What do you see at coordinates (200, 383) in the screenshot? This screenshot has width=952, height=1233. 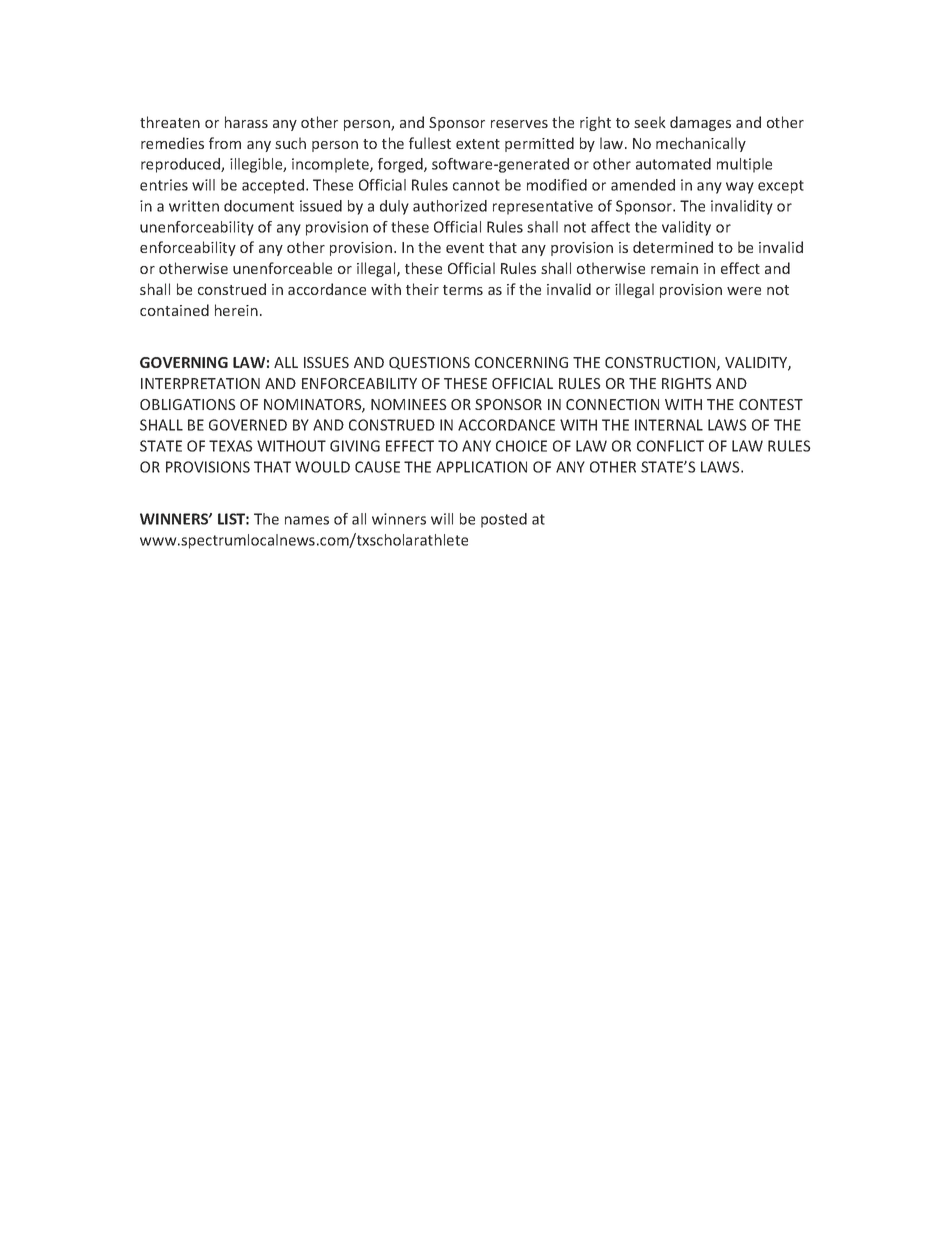 I see `INTERPRETATION` at bounding box center [200, 383].
